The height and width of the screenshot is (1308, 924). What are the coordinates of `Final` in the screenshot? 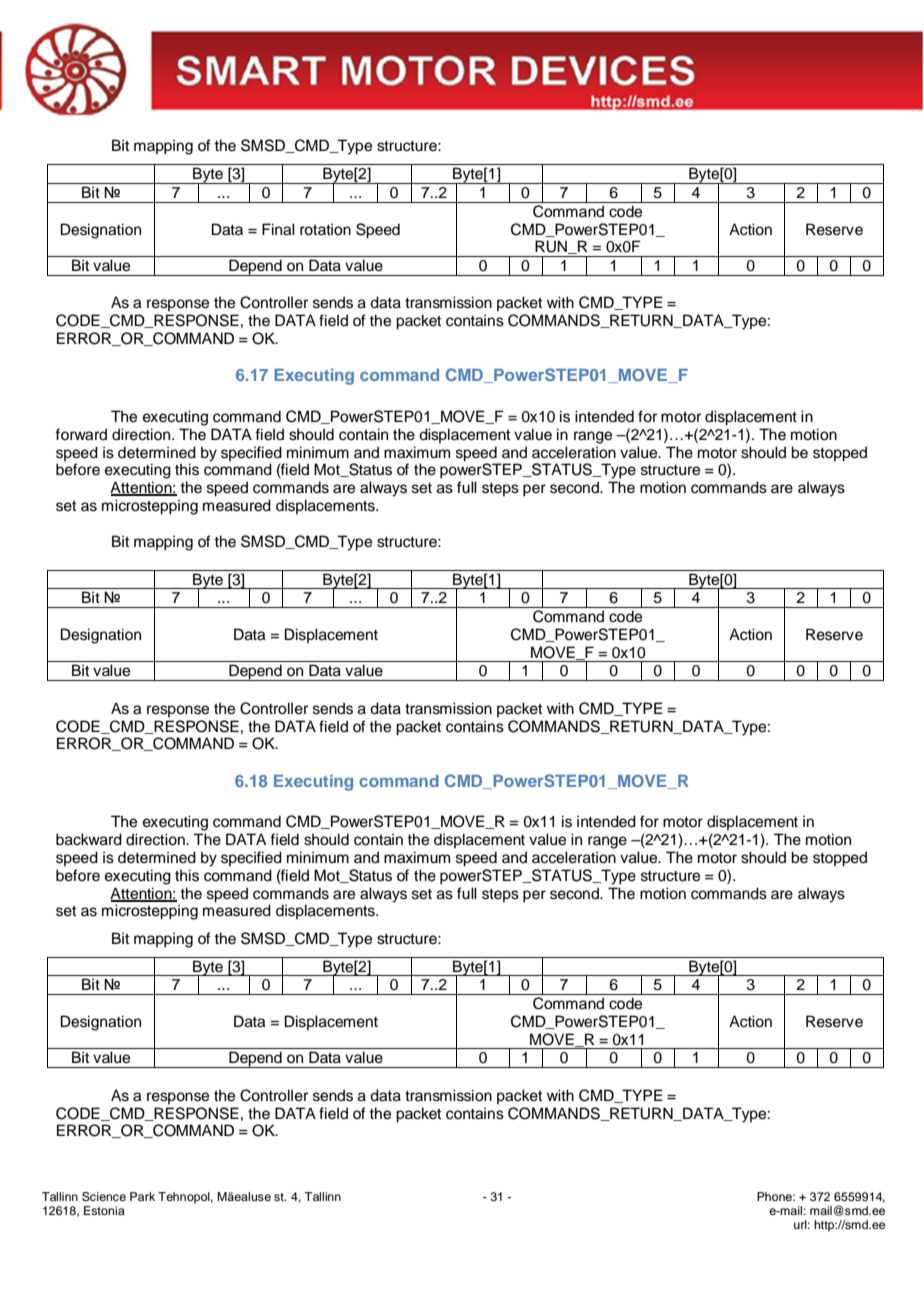 It's located at (278, 229).
